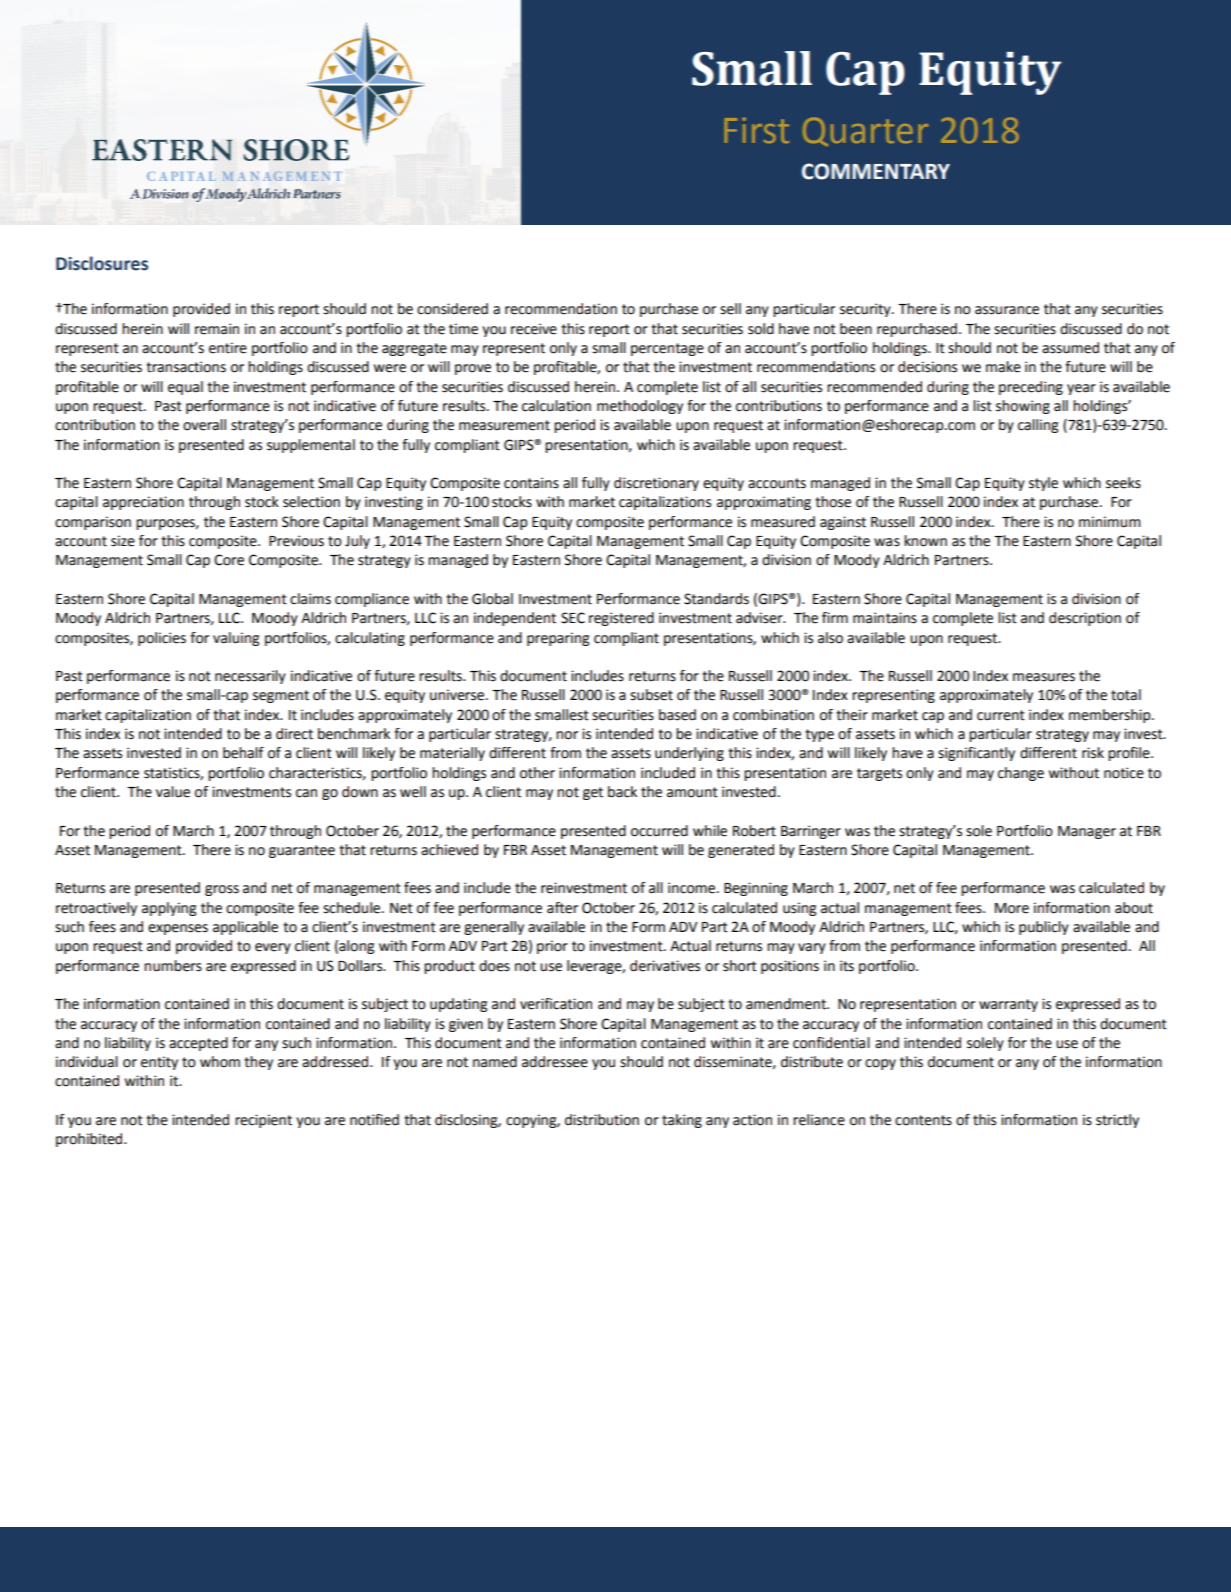 Image resolution: width=1231 pixels, height=1592 pixels. Describe the element at coordinates (876, 171) in the document. I see `COMMENTARY` at that location.
